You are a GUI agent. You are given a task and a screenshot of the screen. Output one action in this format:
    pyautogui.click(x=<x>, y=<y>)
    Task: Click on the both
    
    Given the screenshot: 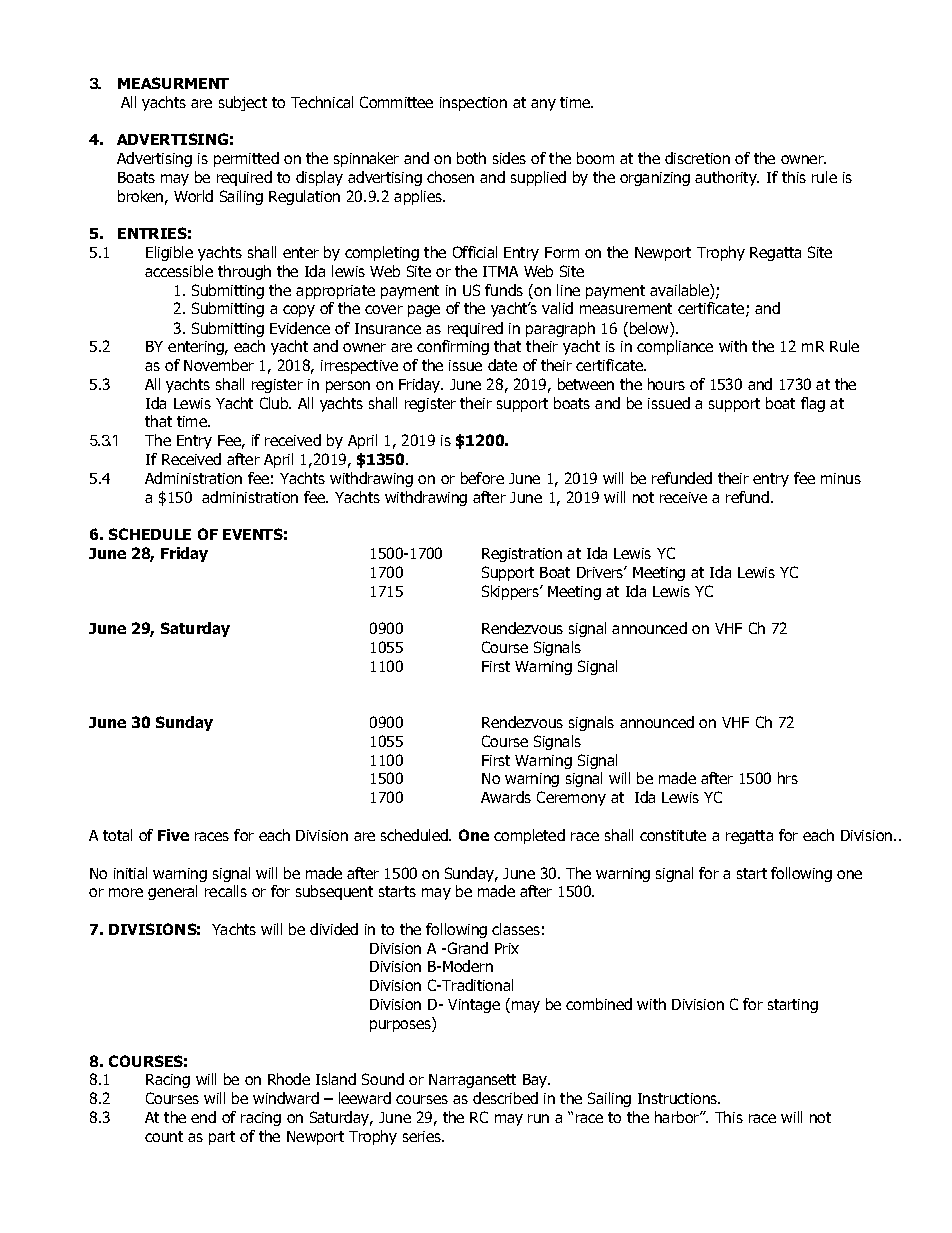 What is the action you would take?
    pyautogui.click(x=471, y=158)
